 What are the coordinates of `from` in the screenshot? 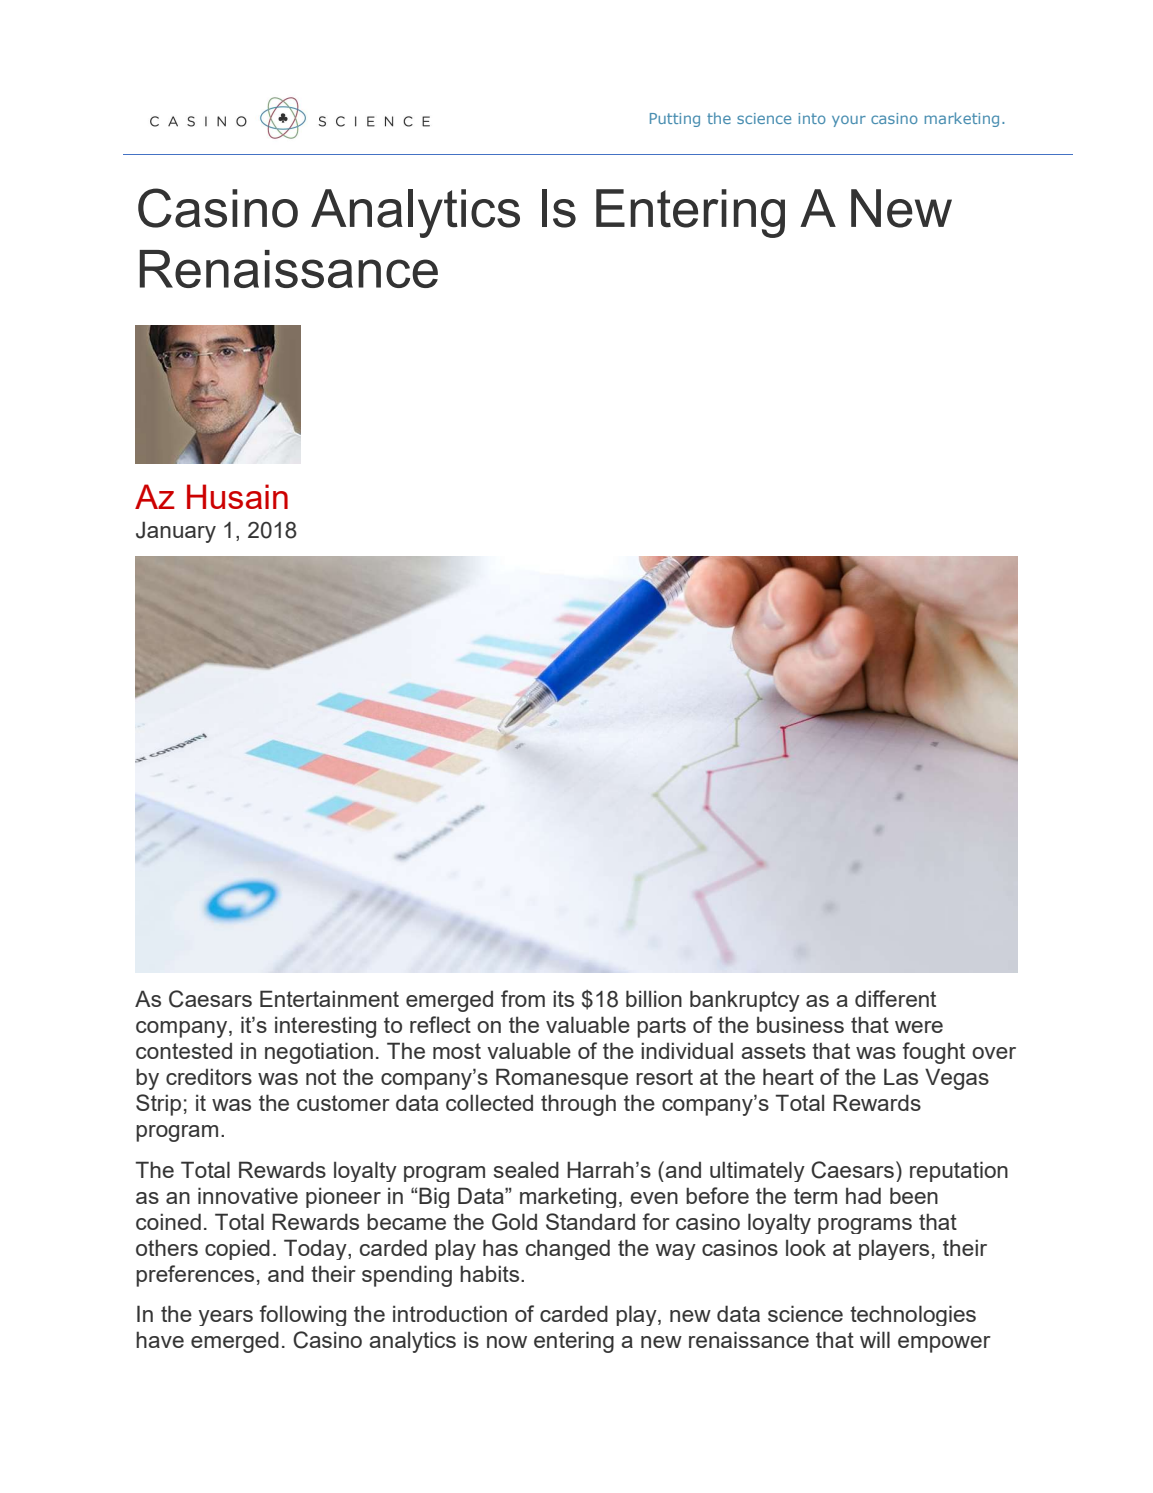 It's located at (523, 998).
